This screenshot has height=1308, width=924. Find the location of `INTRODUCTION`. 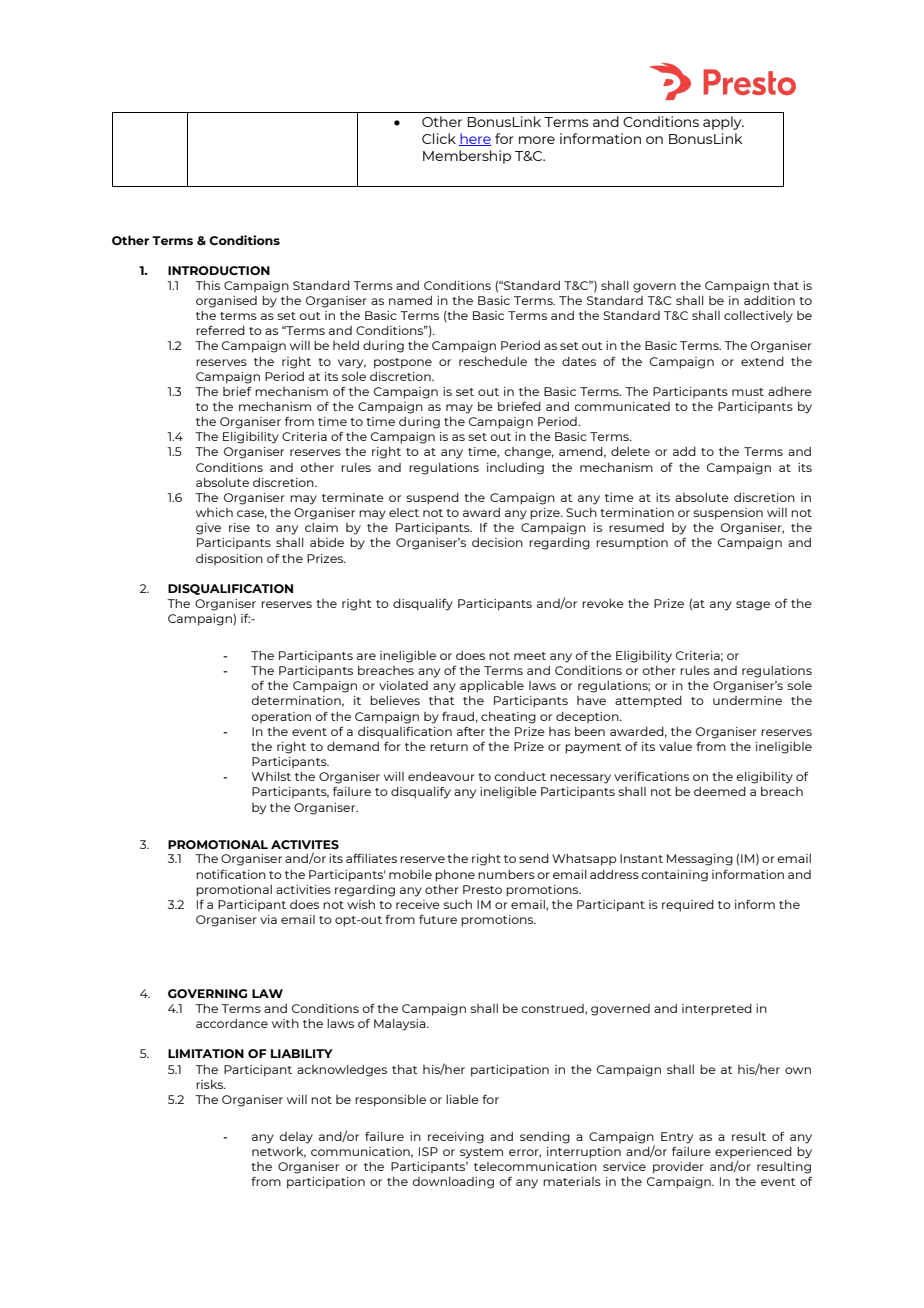

INTRODUCTION is located at coordinates (219, 270).
